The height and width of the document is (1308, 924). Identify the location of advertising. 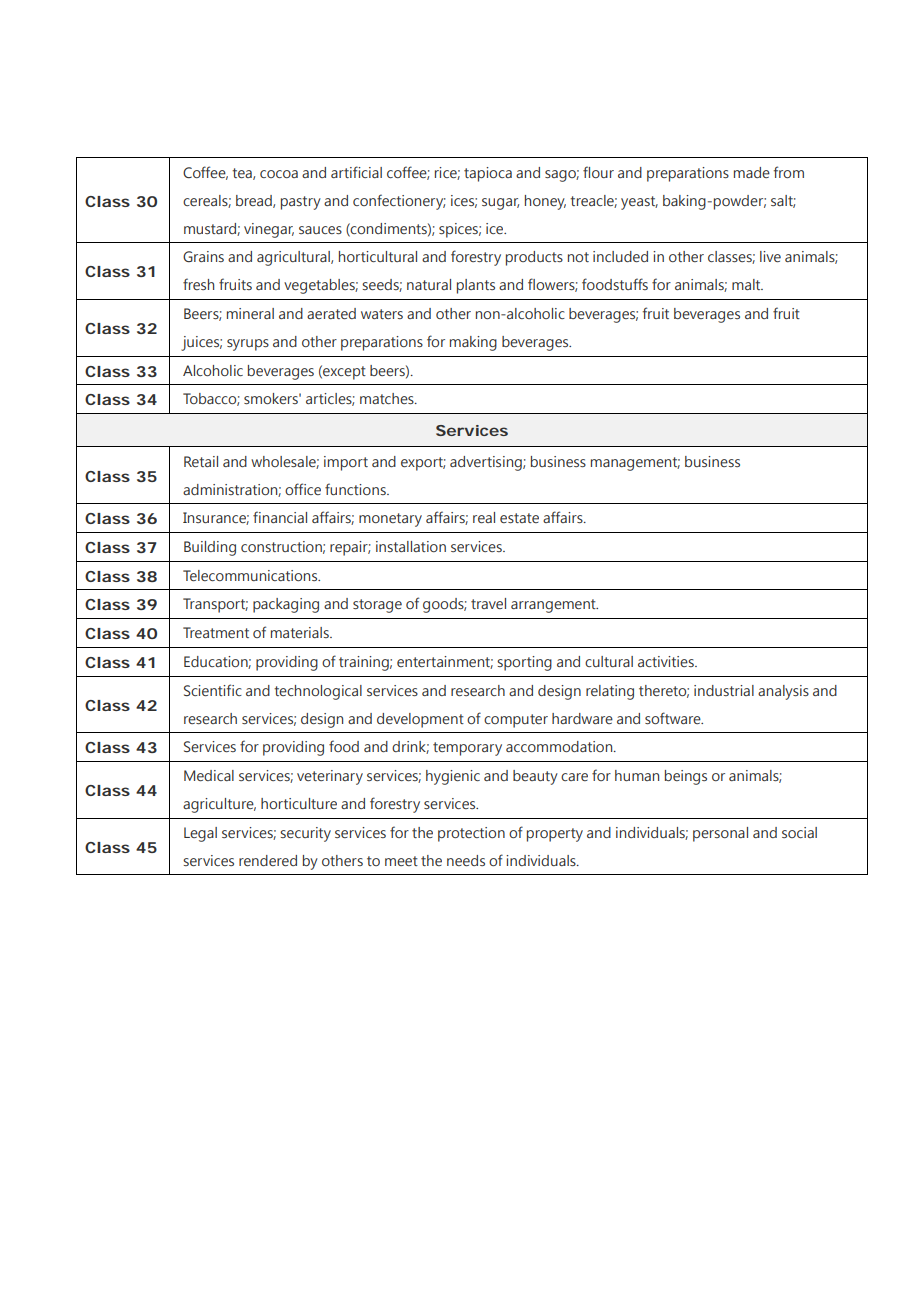
(487, 463).
